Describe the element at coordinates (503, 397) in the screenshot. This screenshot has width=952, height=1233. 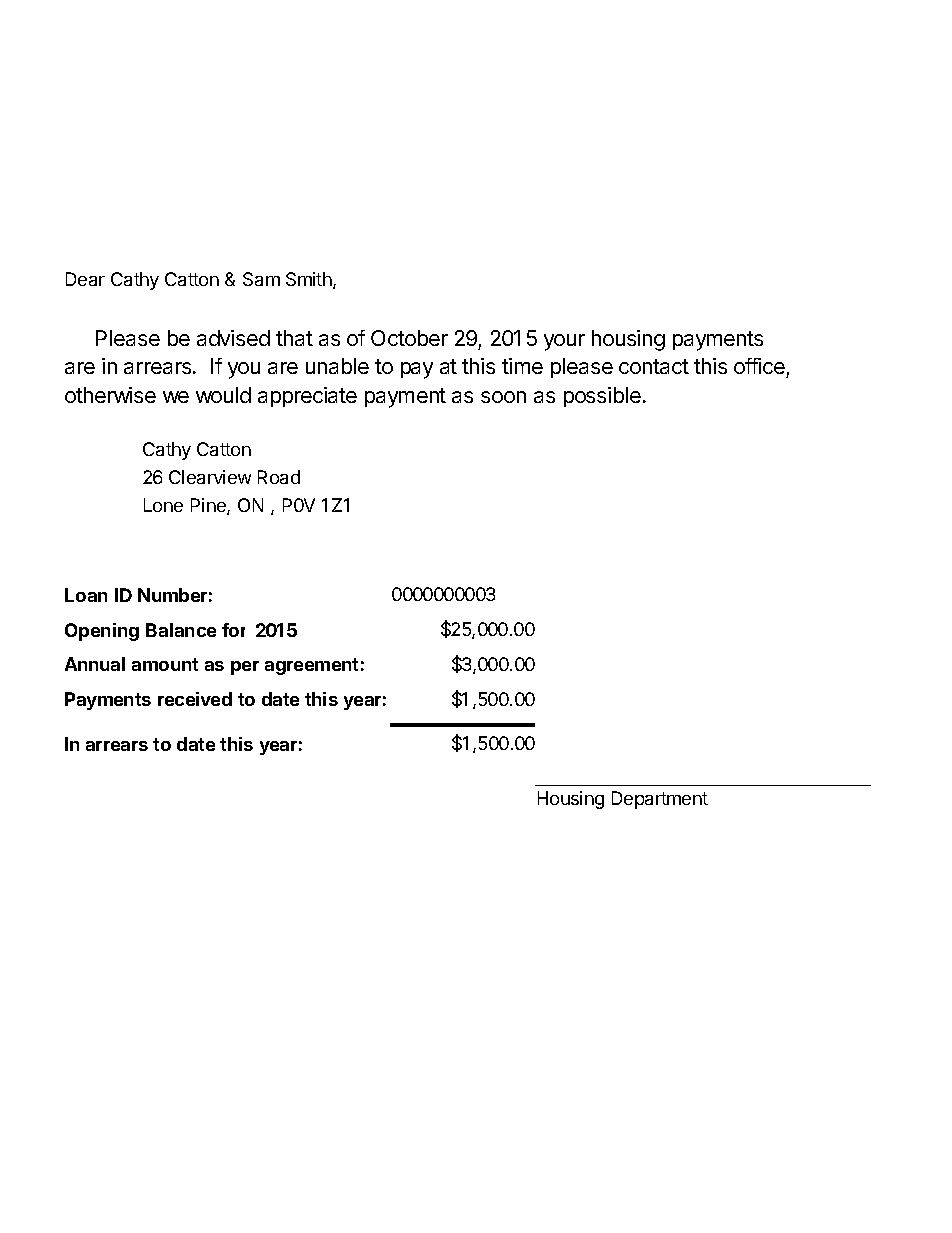
I see `soon` at that location.
